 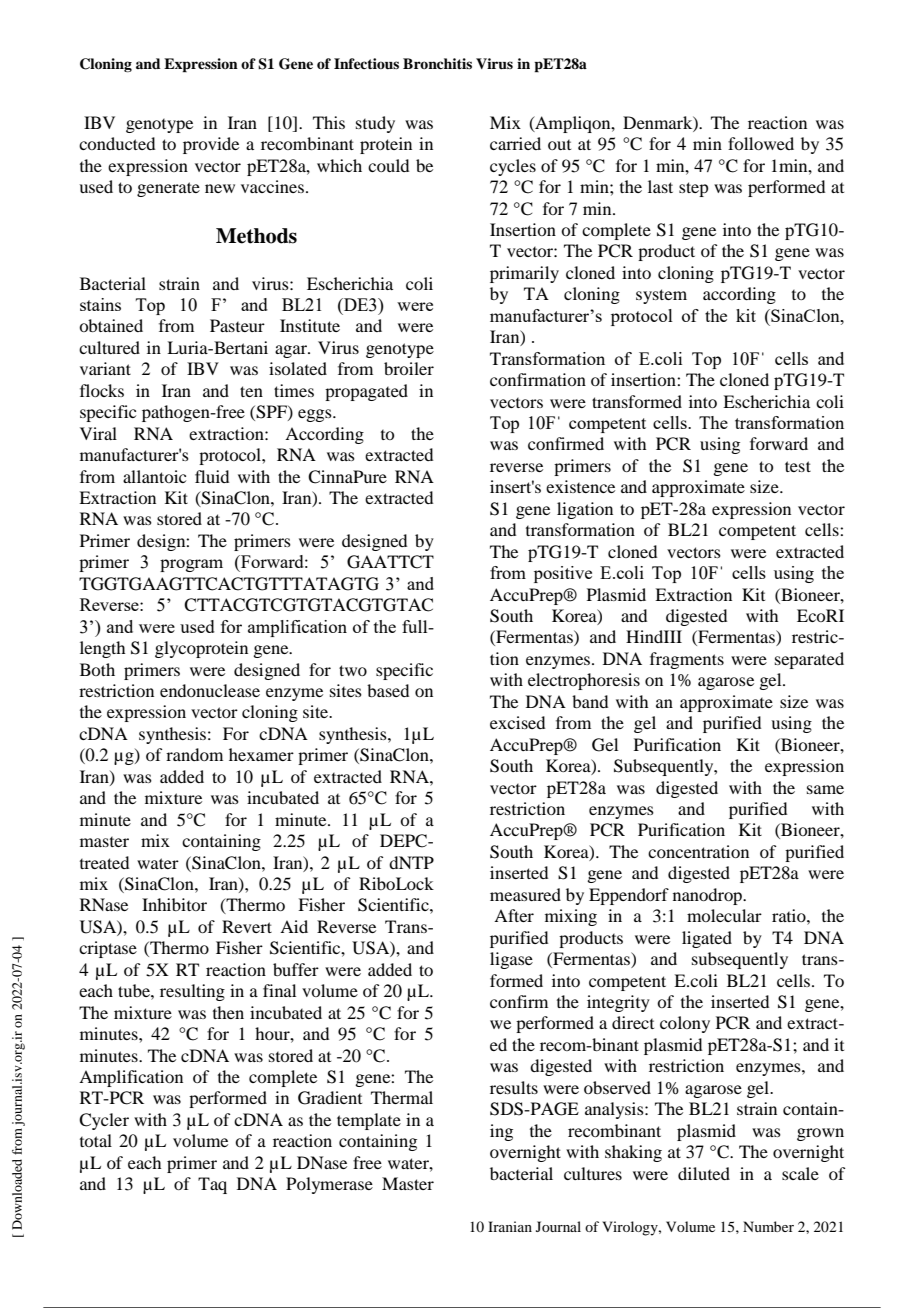 What do you see at coordinates (388, 690) in the page?
I see `based` at bounding box center [388, 690].
